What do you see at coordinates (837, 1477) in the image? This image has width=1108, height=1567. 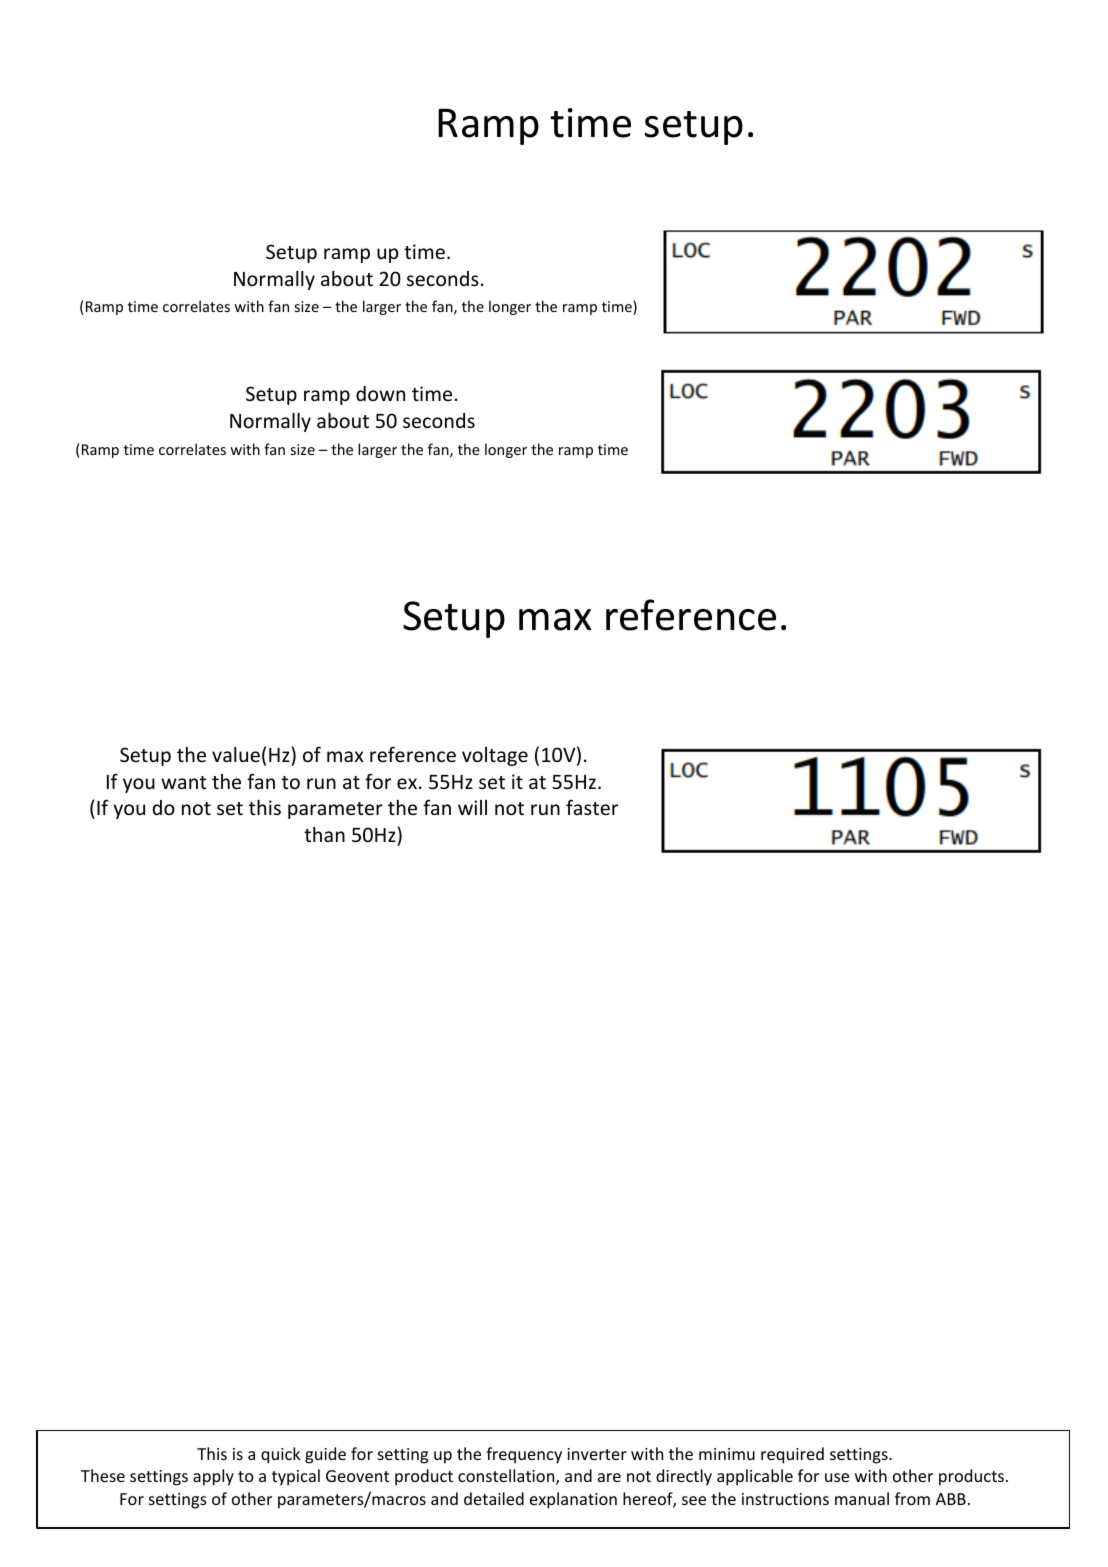 I see `use` at bounding box center [837, 1477].
